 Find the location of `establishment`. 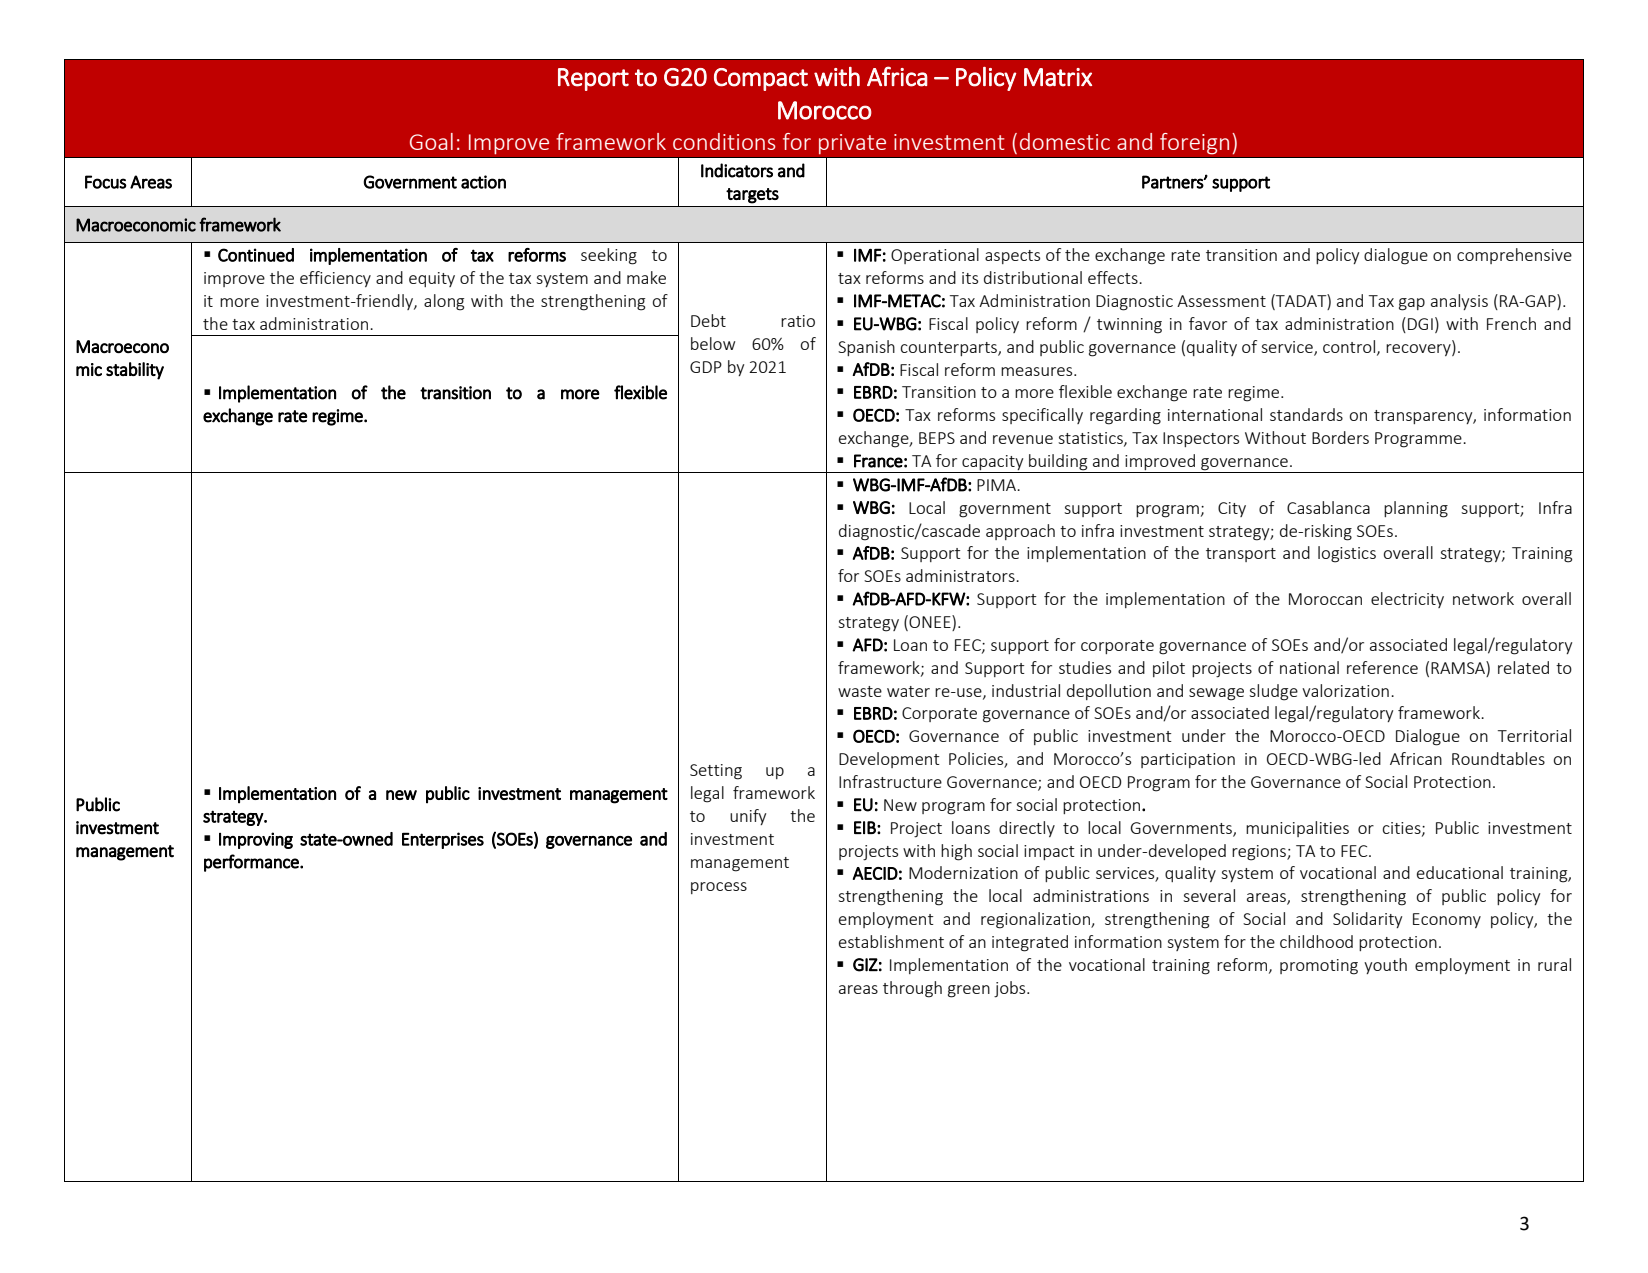

establishment is located at coordinates (891, 941).
